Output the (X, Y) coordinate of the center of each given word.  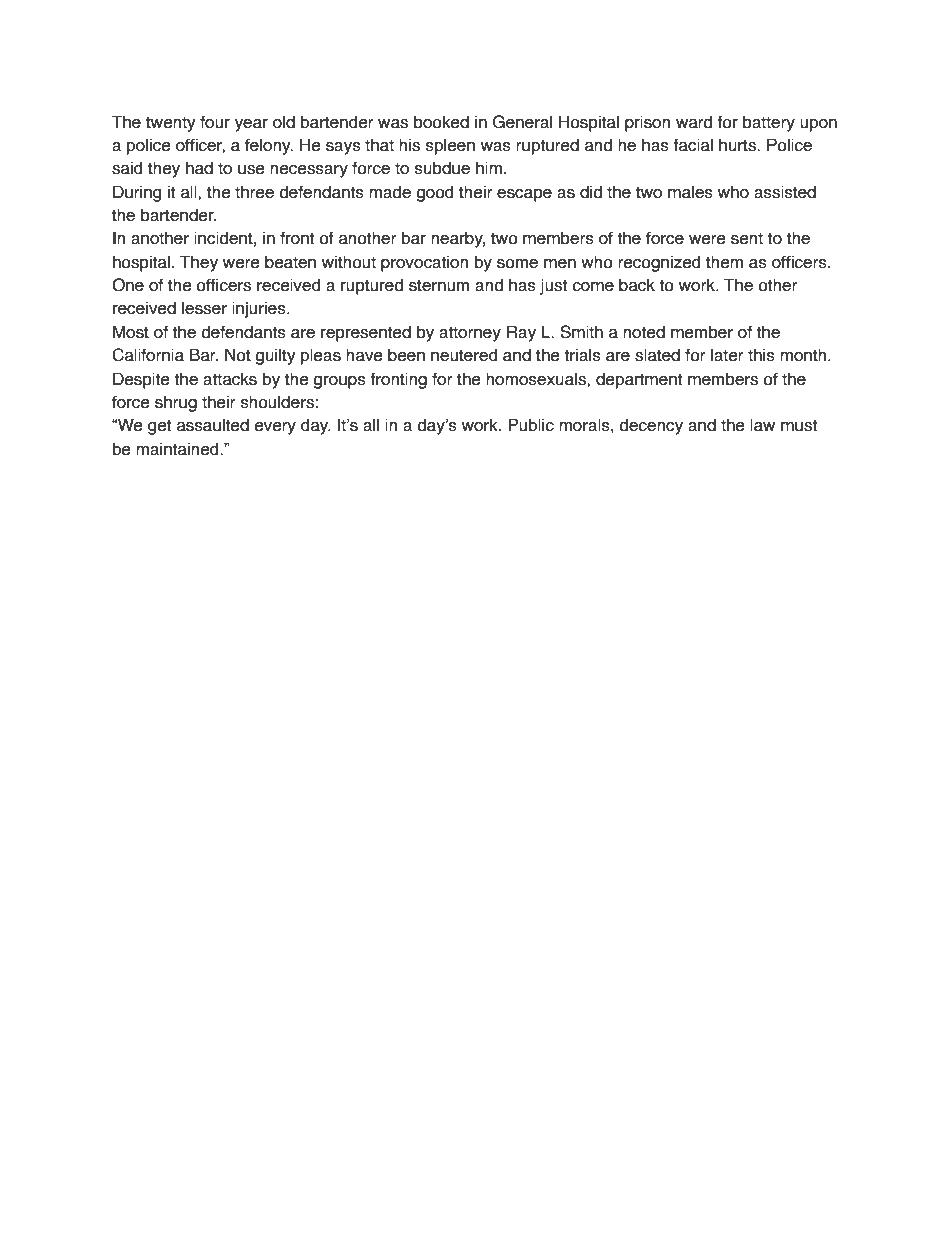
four (215, 122)
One (128, 285)
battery (769, 123)
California (148, 355)
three (254, 192)
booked (441, 122)
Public (531, 425)
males (690, 192)
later (727, 355)
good (434, 193)
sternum (439, 285)
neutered (464, 355)
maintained (178, 449)
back (637, 285)
